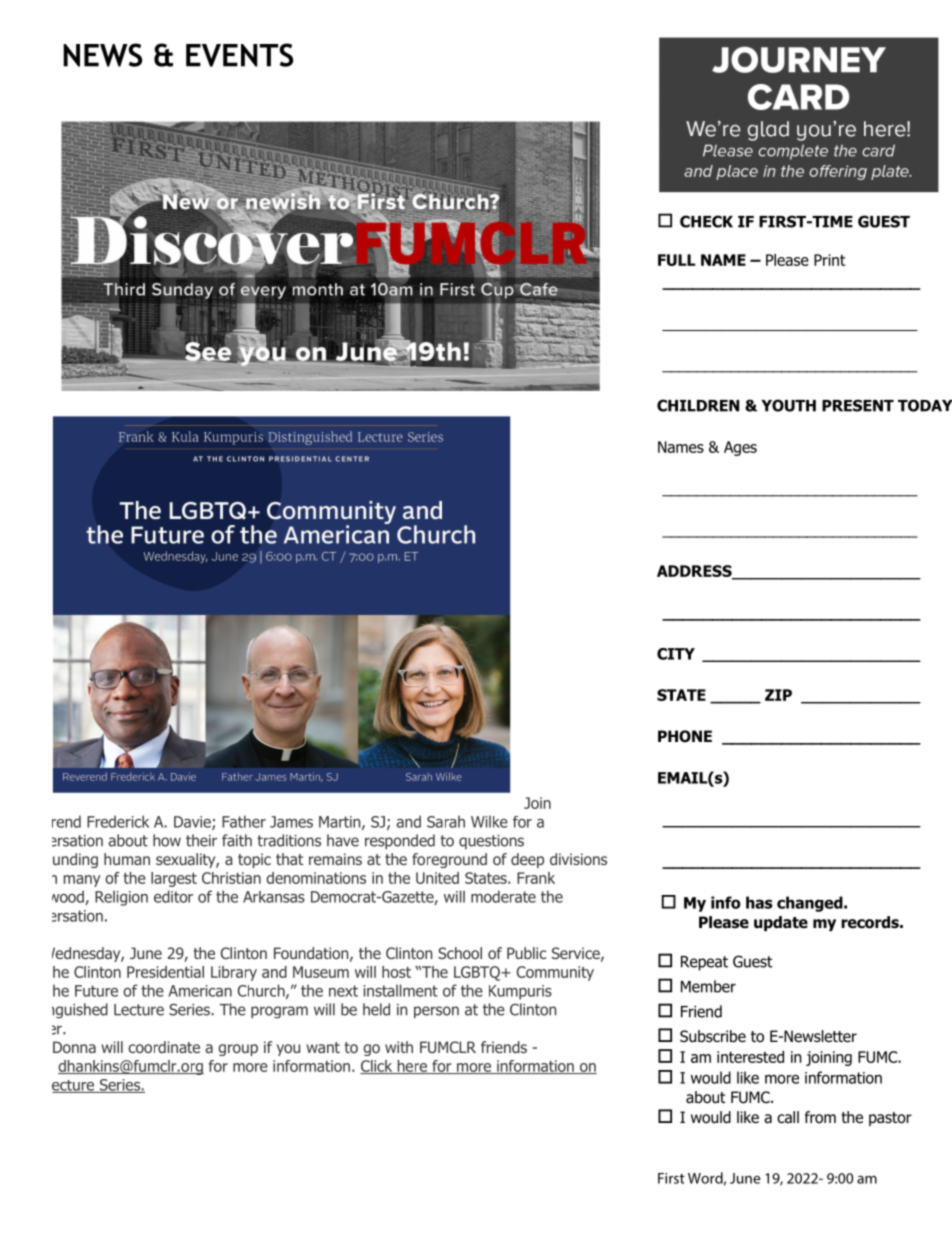 The image size is (952, 1233). I want to click on Wilke, so click(489, 821).
